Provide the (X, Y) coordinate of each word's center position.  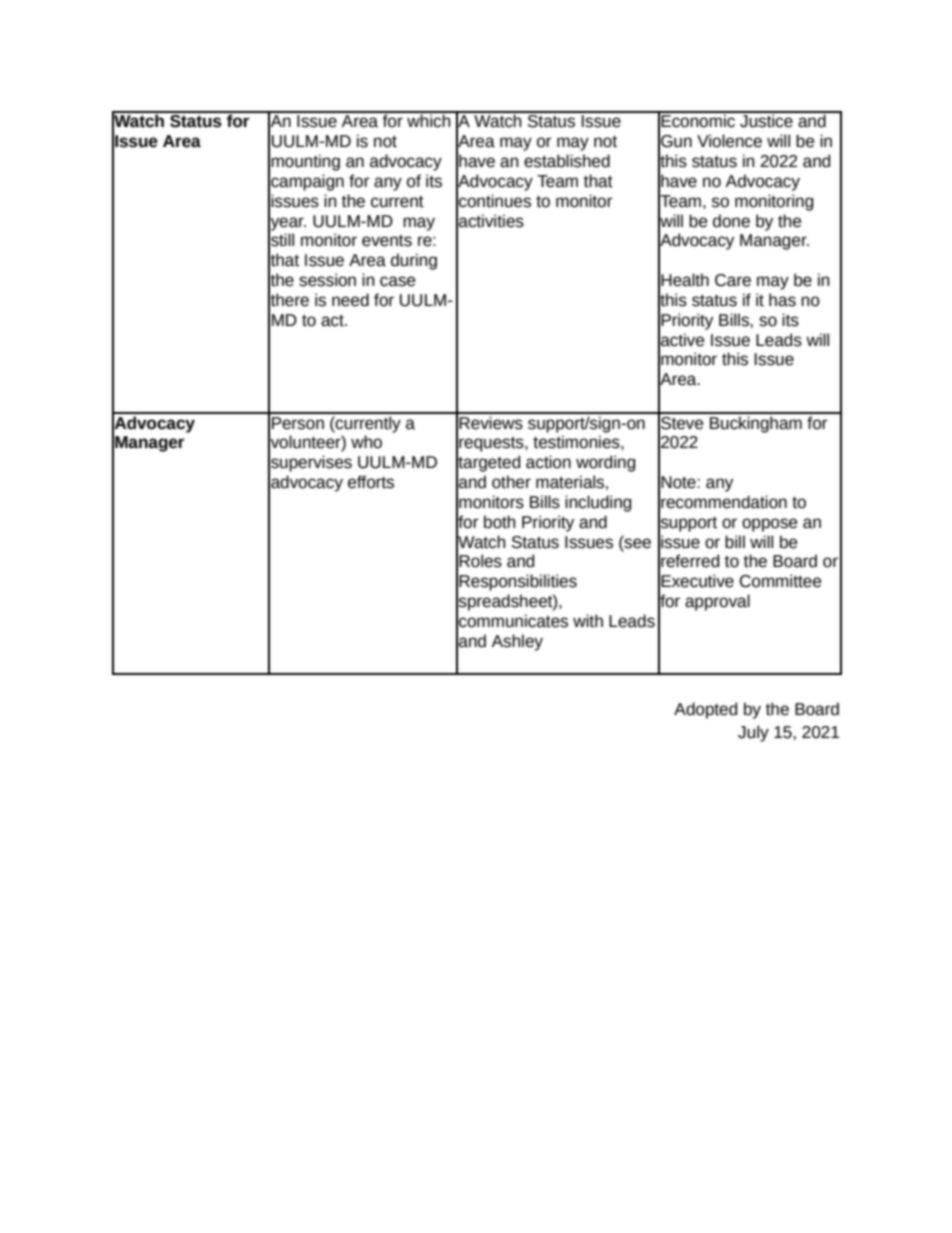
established (567, 161)
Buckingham (756, 423)
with (588, 621)
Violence (729, 141)
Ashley (517, 642)
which (429, 120)
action (548, 462)
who (366, 442)
